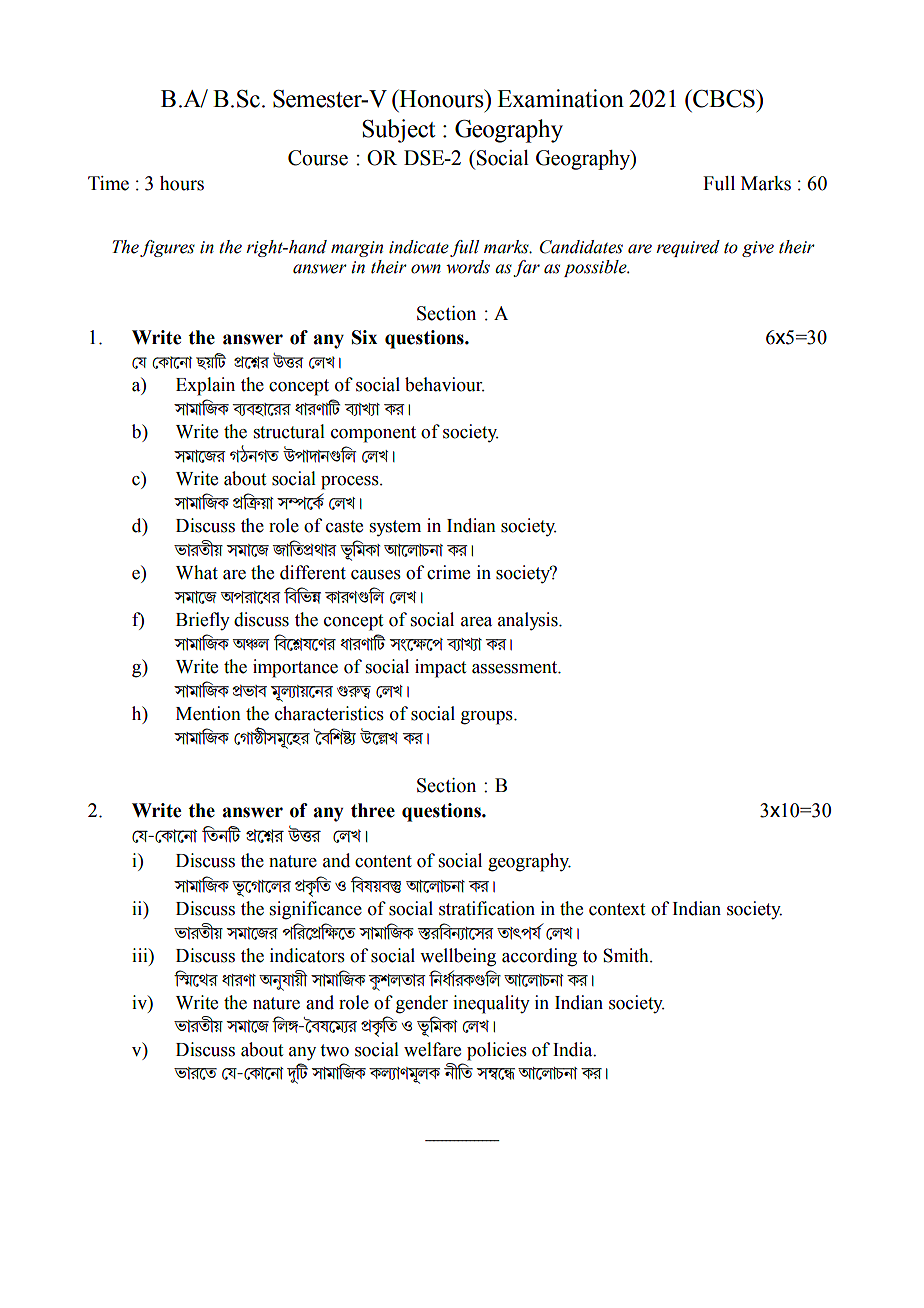 This screenshot has height=1308, width=924. Describe the element at coordinates (208, 713) in the screenshot. I see `Mention` at that location.
